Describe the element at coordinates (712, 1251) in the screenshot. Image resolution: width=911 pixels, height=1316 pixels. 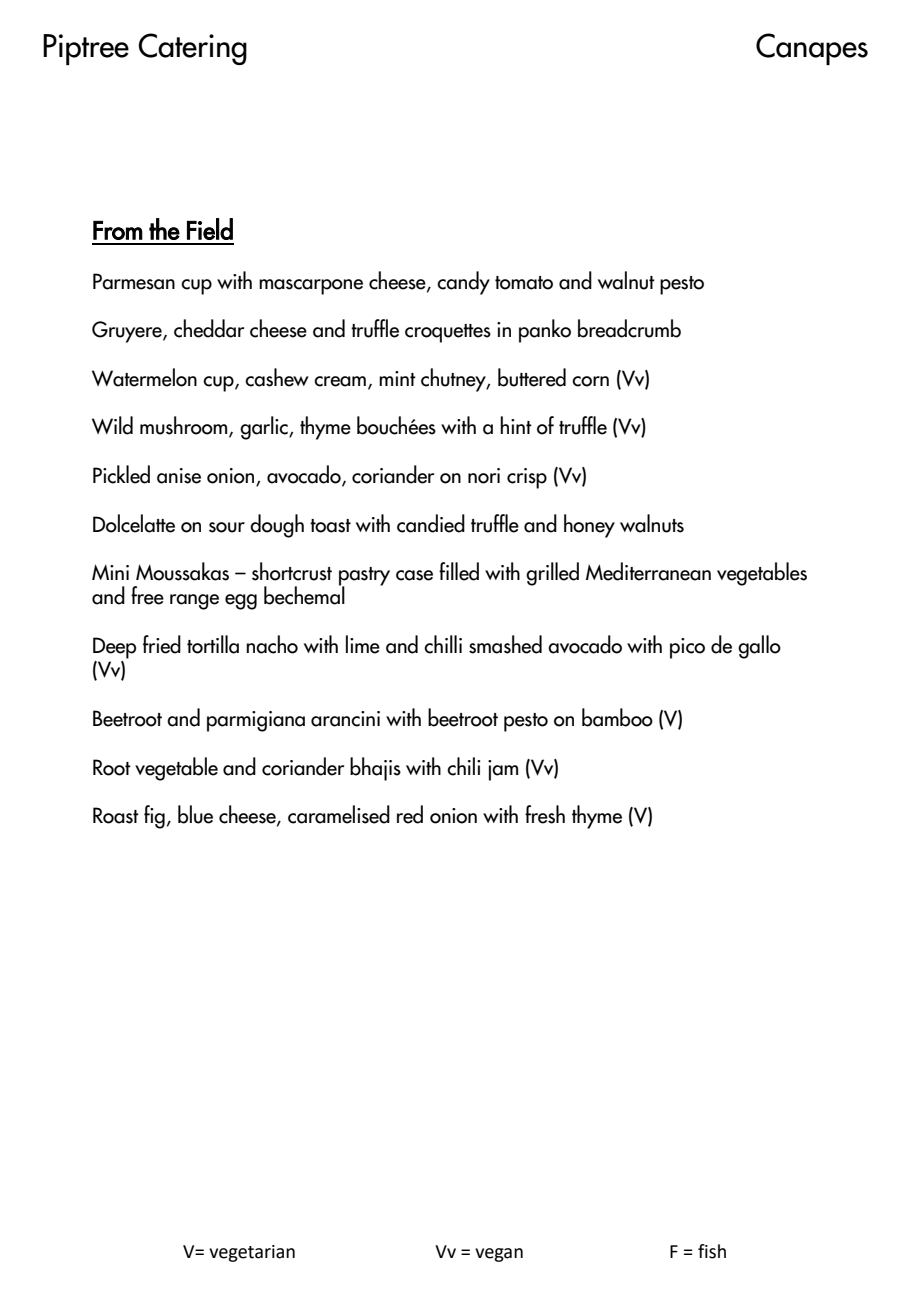
I see `fish` at that location.
